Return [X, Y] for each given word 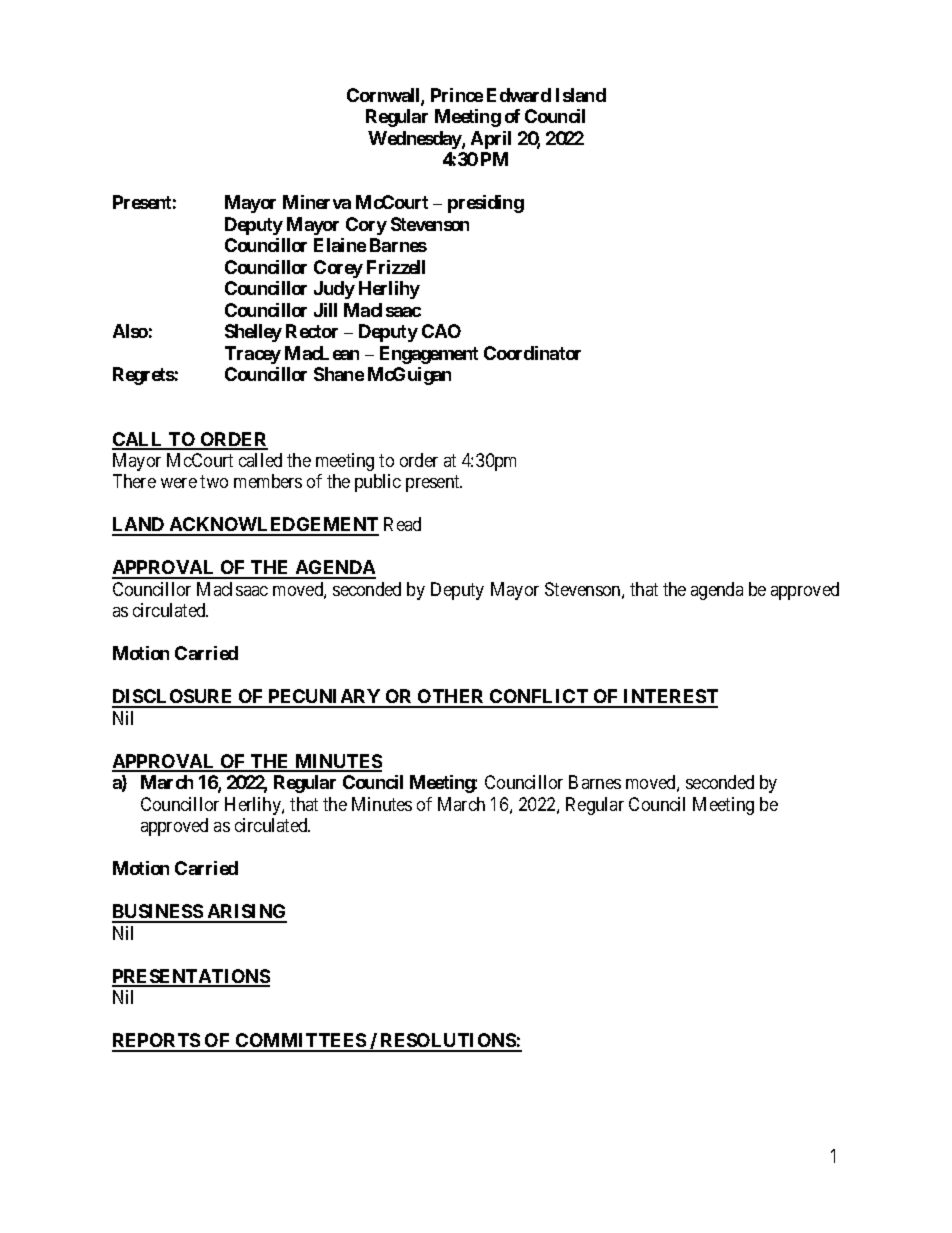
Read [402, 524]
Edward [519, 95]
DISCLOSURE [173, 698]
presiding [486, 204]
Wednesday [415, 140]
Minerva [317, 202]
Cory [366, 226]
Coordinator [532, 353]
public [378, 483]
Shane [339, 374]
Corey [338, 269]
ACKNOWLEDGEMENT [273, 526]
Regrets [144, 376]
